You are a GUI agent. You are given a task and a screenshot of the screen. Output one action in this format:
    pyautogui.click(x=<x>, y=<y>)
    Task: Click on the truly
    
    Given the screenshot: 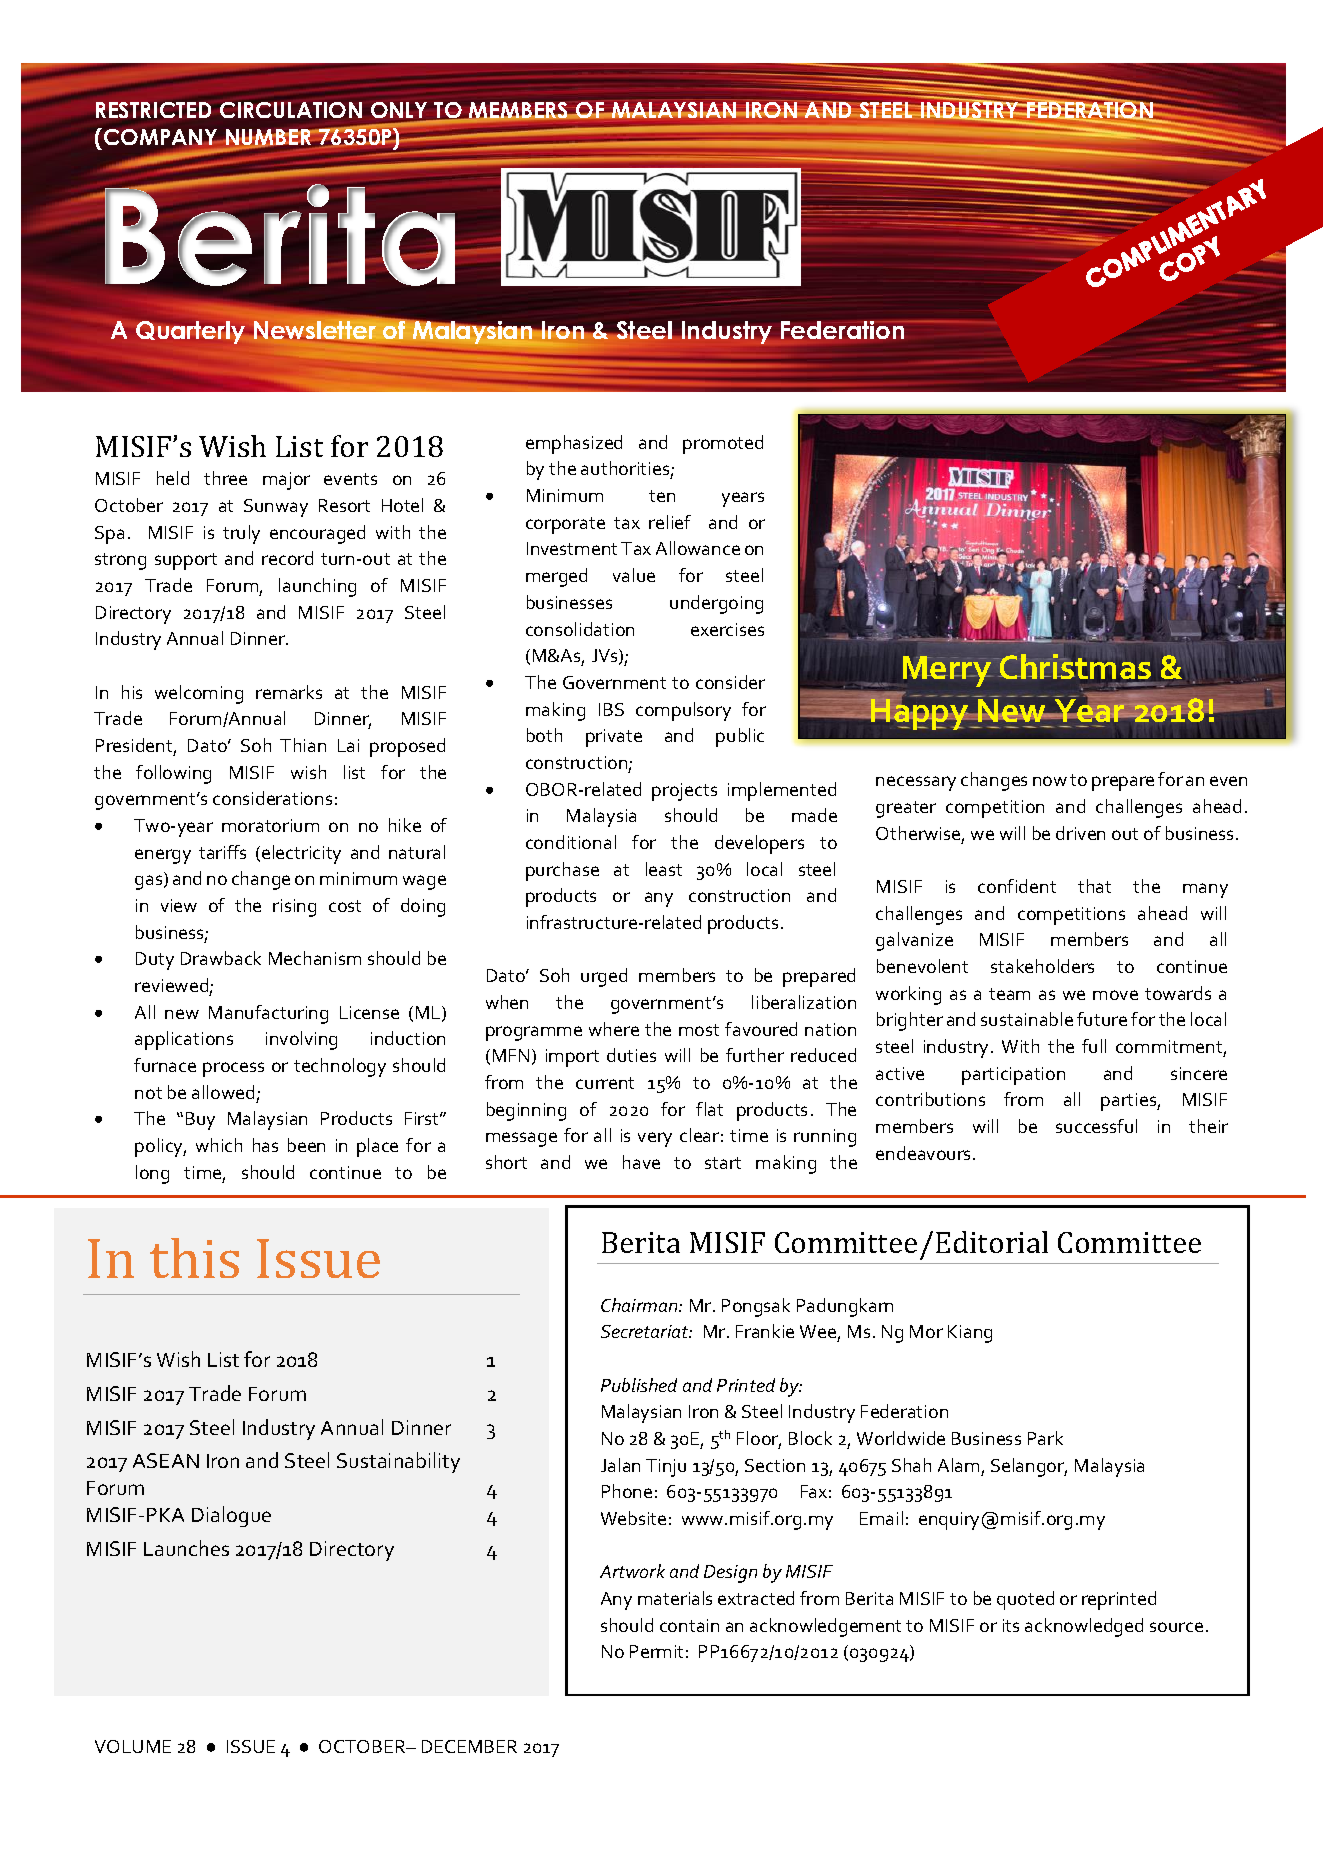 What is the action you would take?
    pyautogui.click(x=241, y=534)
